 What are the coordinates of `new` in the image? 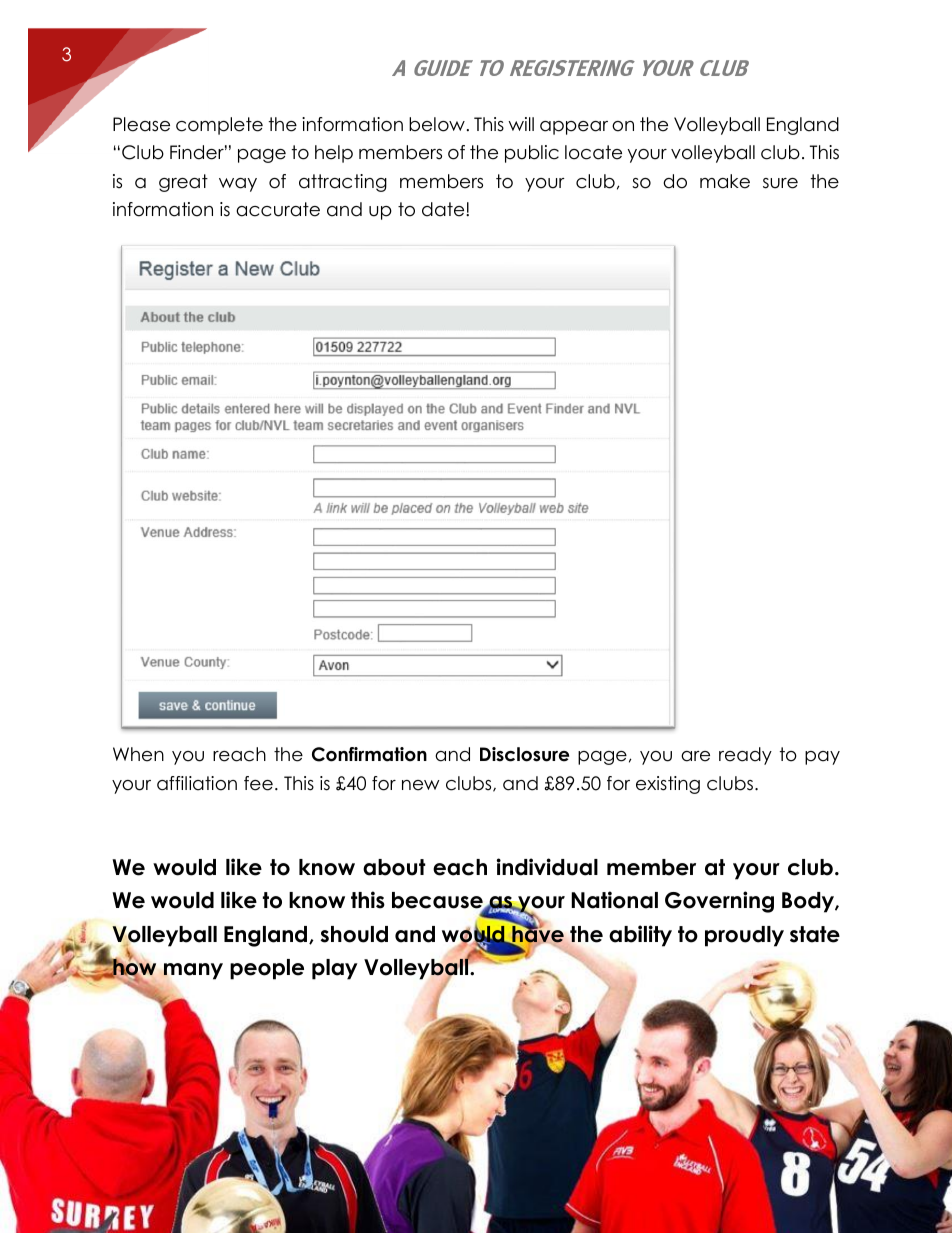 It's located at (421, 785).
